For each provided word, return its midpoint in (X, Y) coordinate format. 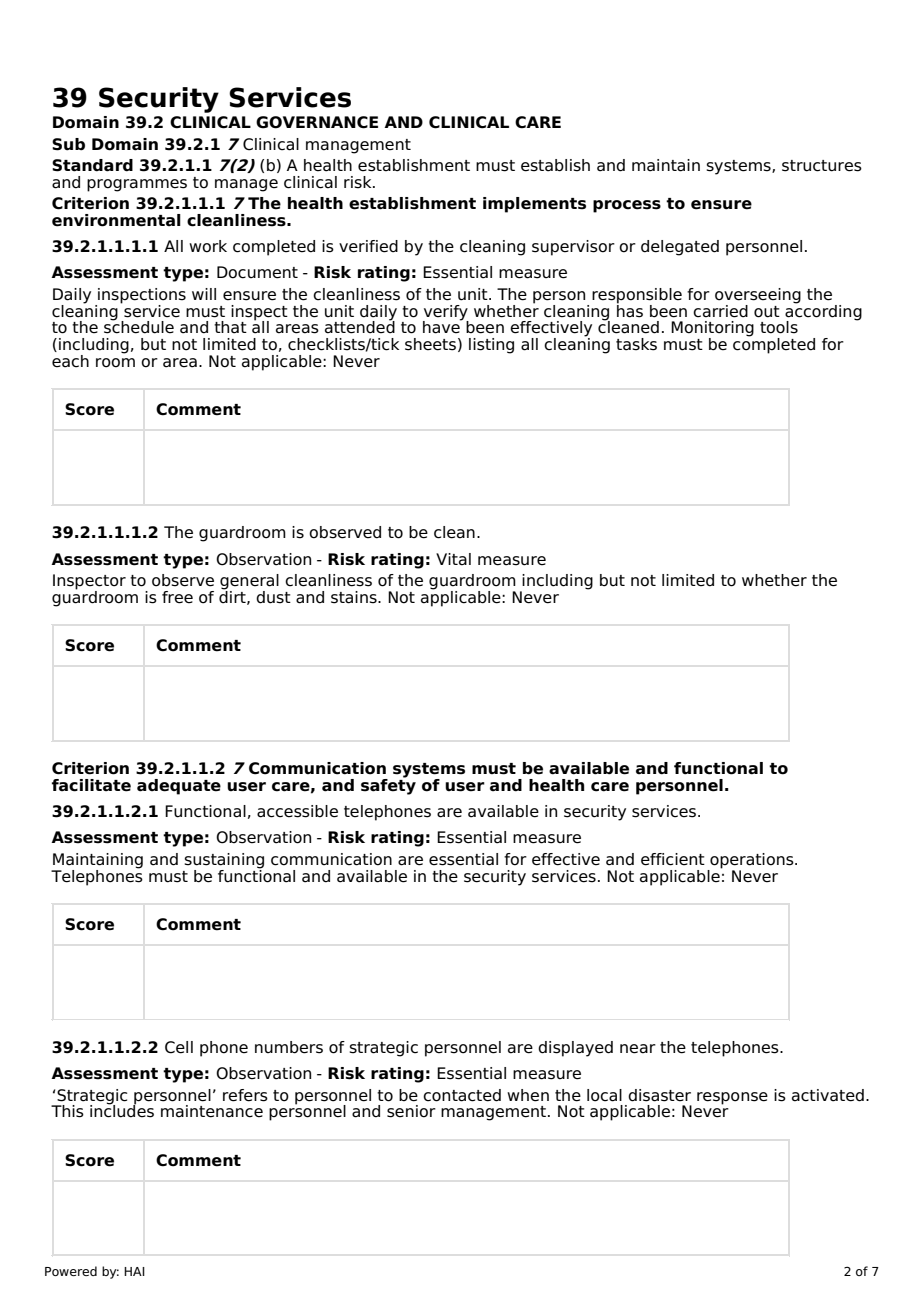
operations (753, 861)
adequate (179, 787)
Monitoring (712, 330)
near (638, 1049)
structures (822, 166)
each (70, 361)
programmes (137, 185)
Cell (179, 1047)
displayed (575, 1049)
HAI (134, 1271)
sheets (430, 344)
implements (534, 205)
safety (388, 785)
